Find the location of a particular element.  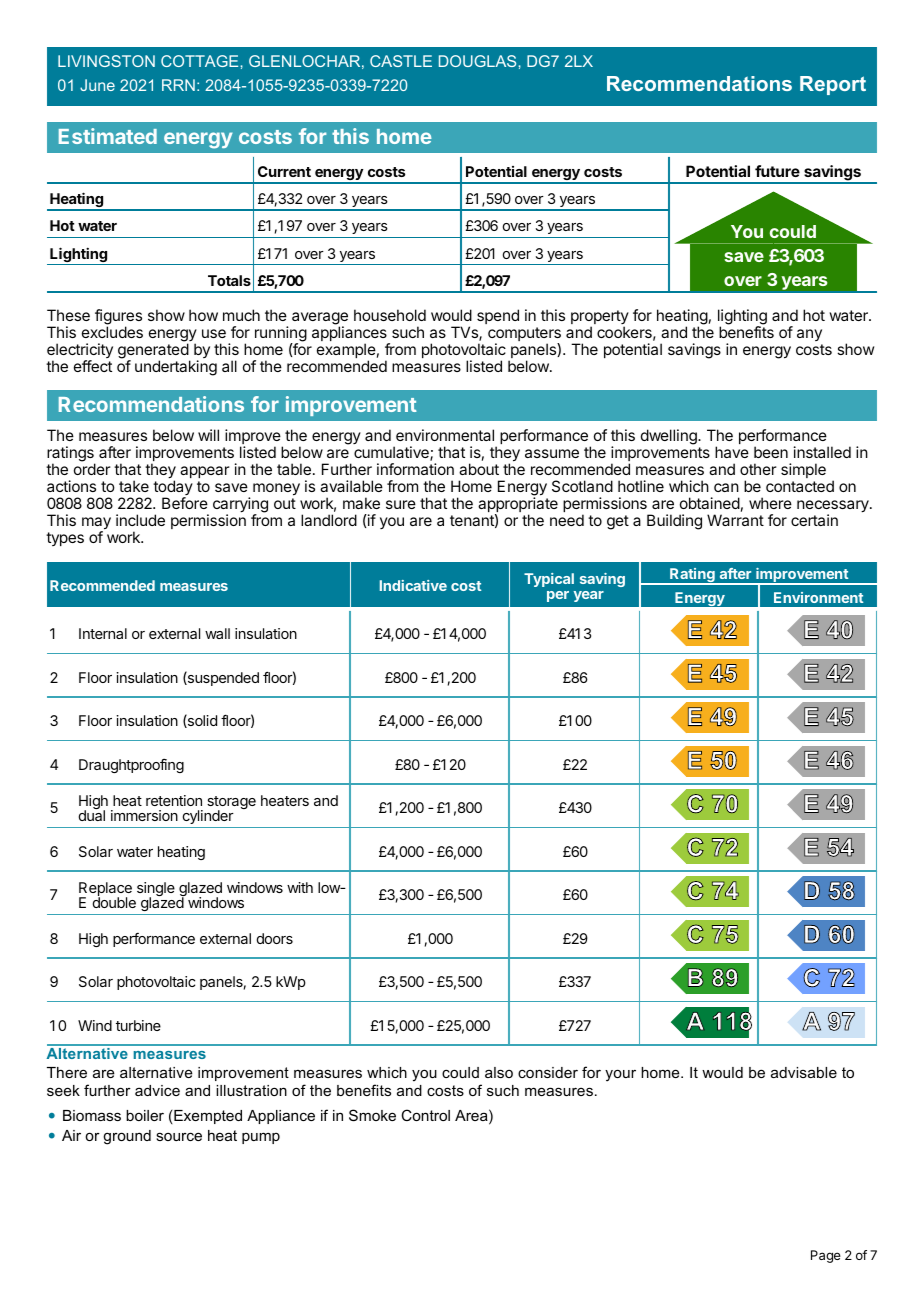

source is located at coordinates (179, 1136).
